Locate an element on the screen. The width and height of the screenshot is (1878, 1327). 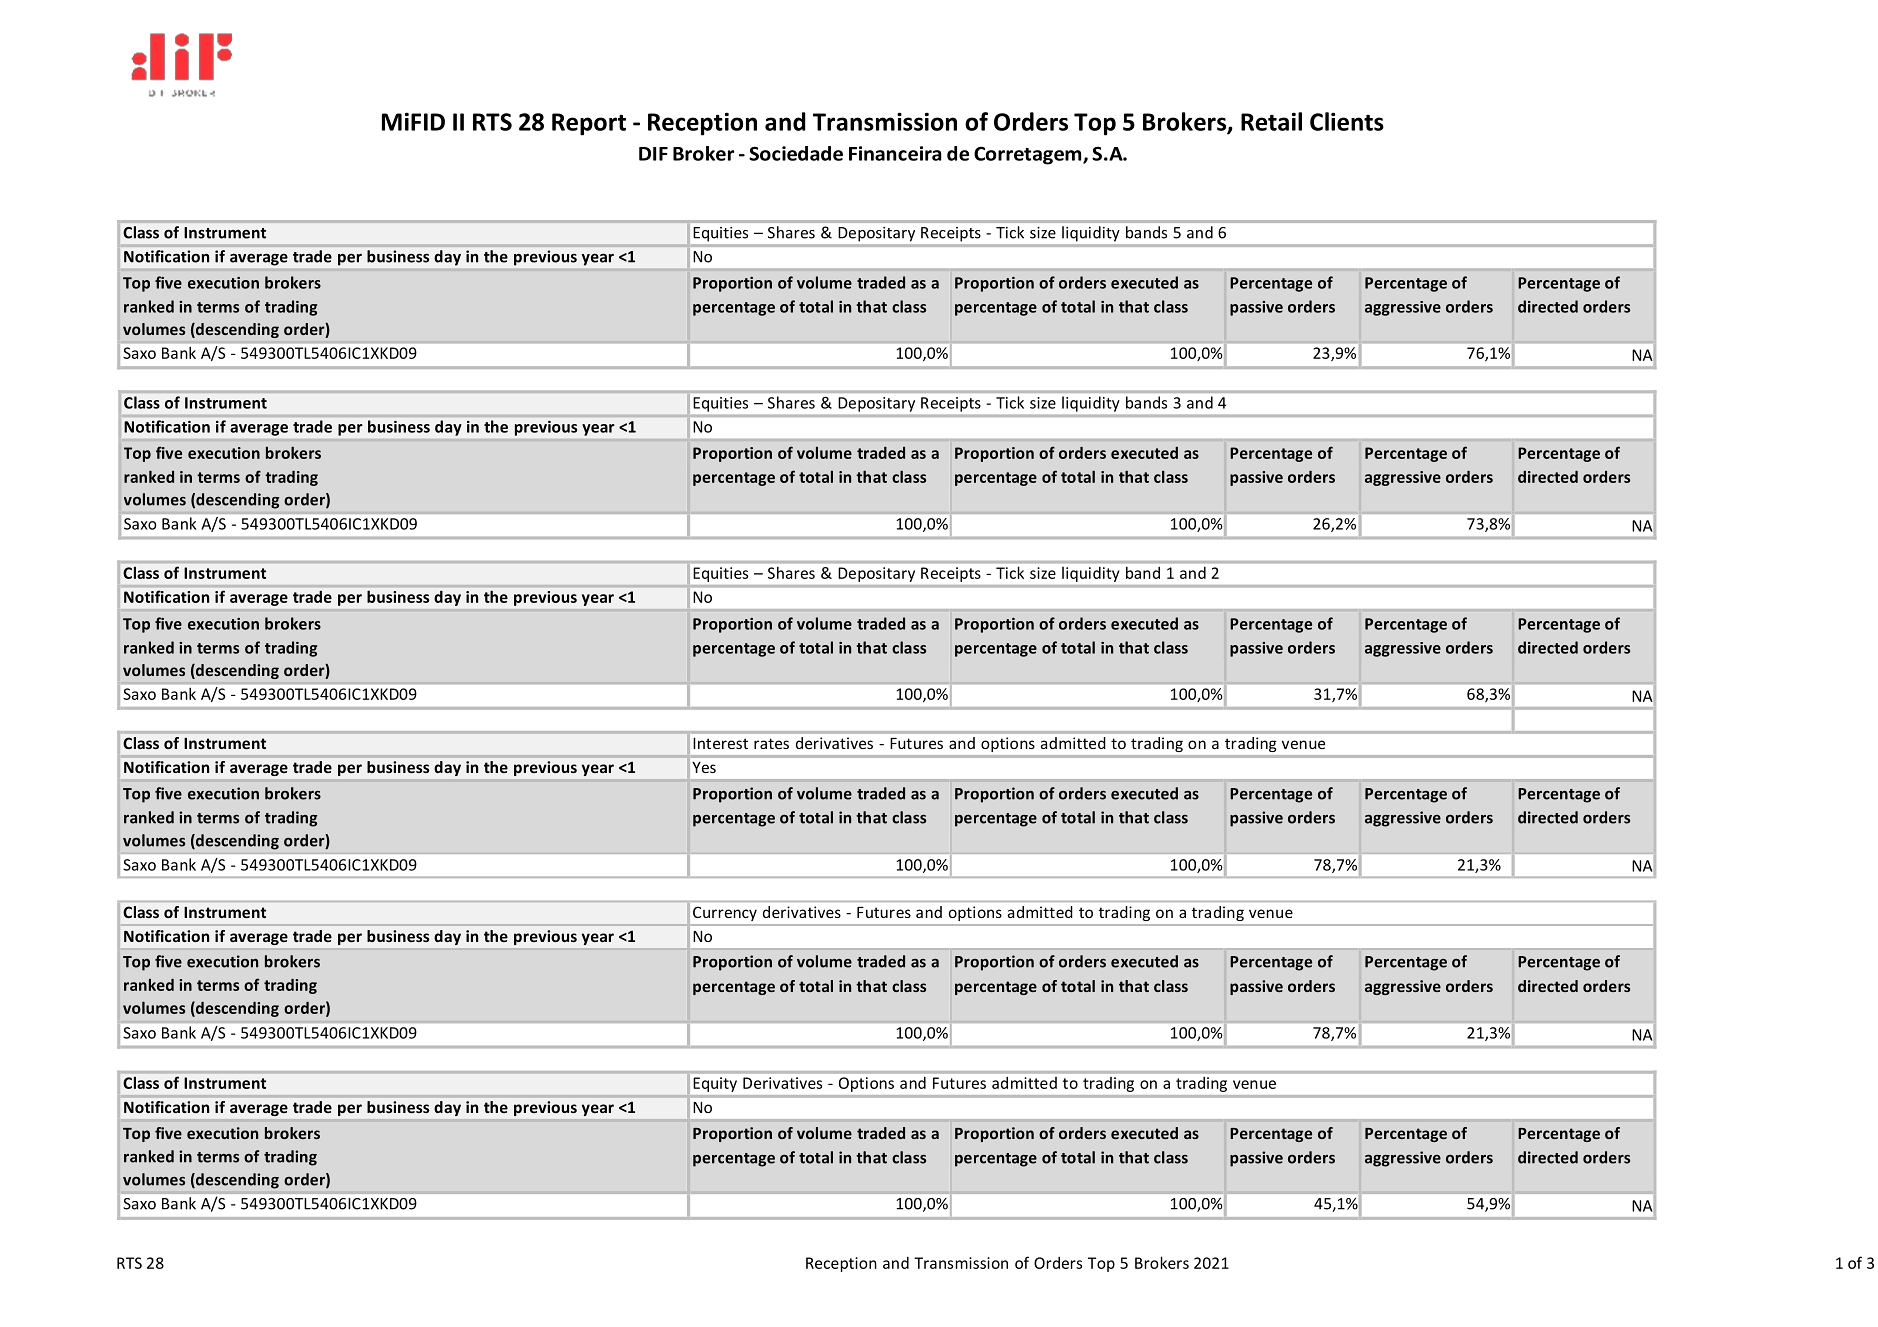
Report is located at coordinates (589, 124).
